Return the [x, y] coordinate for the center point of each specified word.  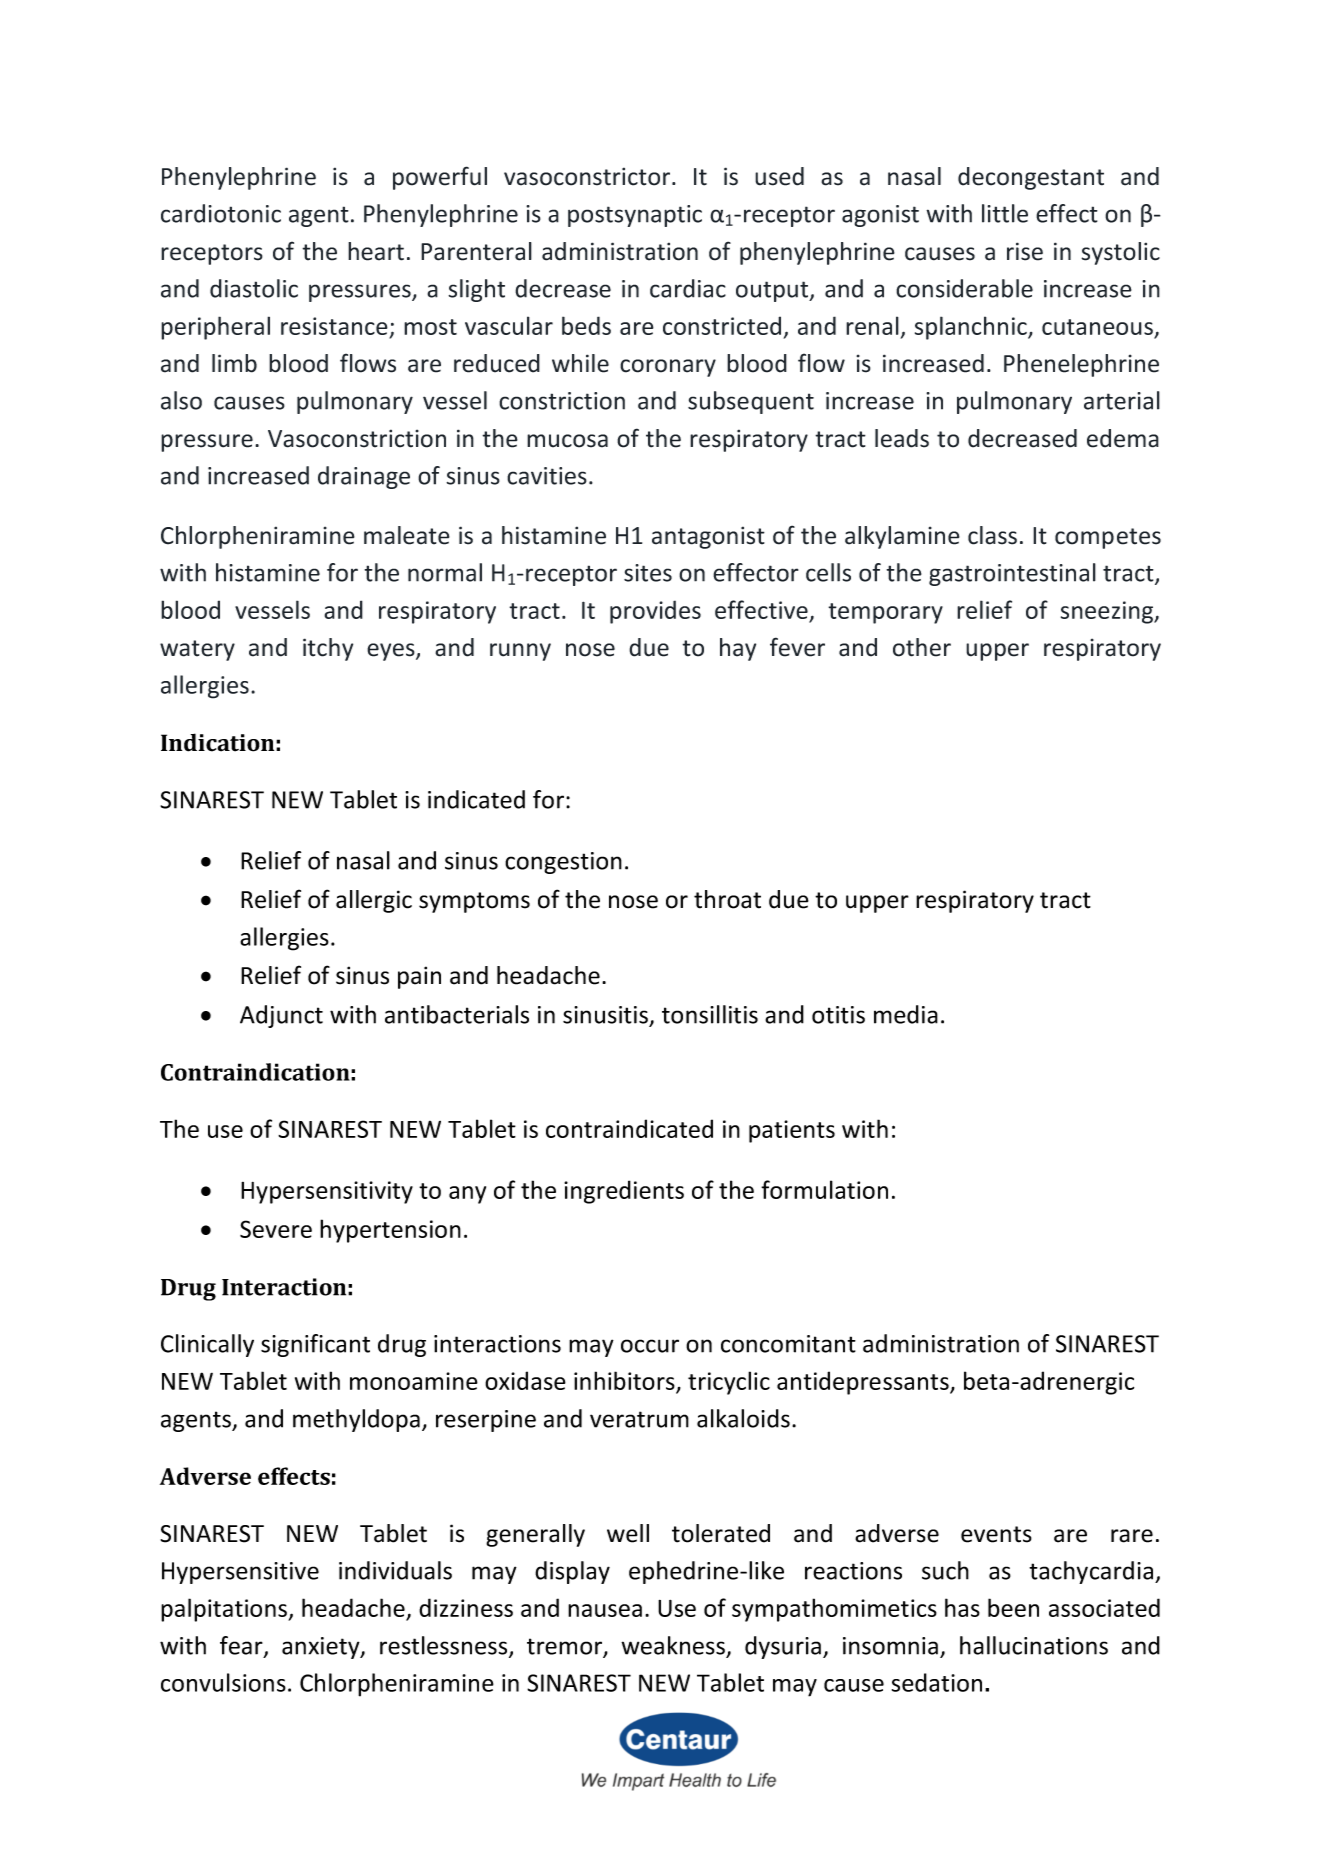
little [1005, 213]
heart [376, 251]
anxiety [322, 1648]
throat [727, 899]
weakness [673, 1645]
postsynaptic [635, 216]
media [906, 1014]
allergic [374, 901]
